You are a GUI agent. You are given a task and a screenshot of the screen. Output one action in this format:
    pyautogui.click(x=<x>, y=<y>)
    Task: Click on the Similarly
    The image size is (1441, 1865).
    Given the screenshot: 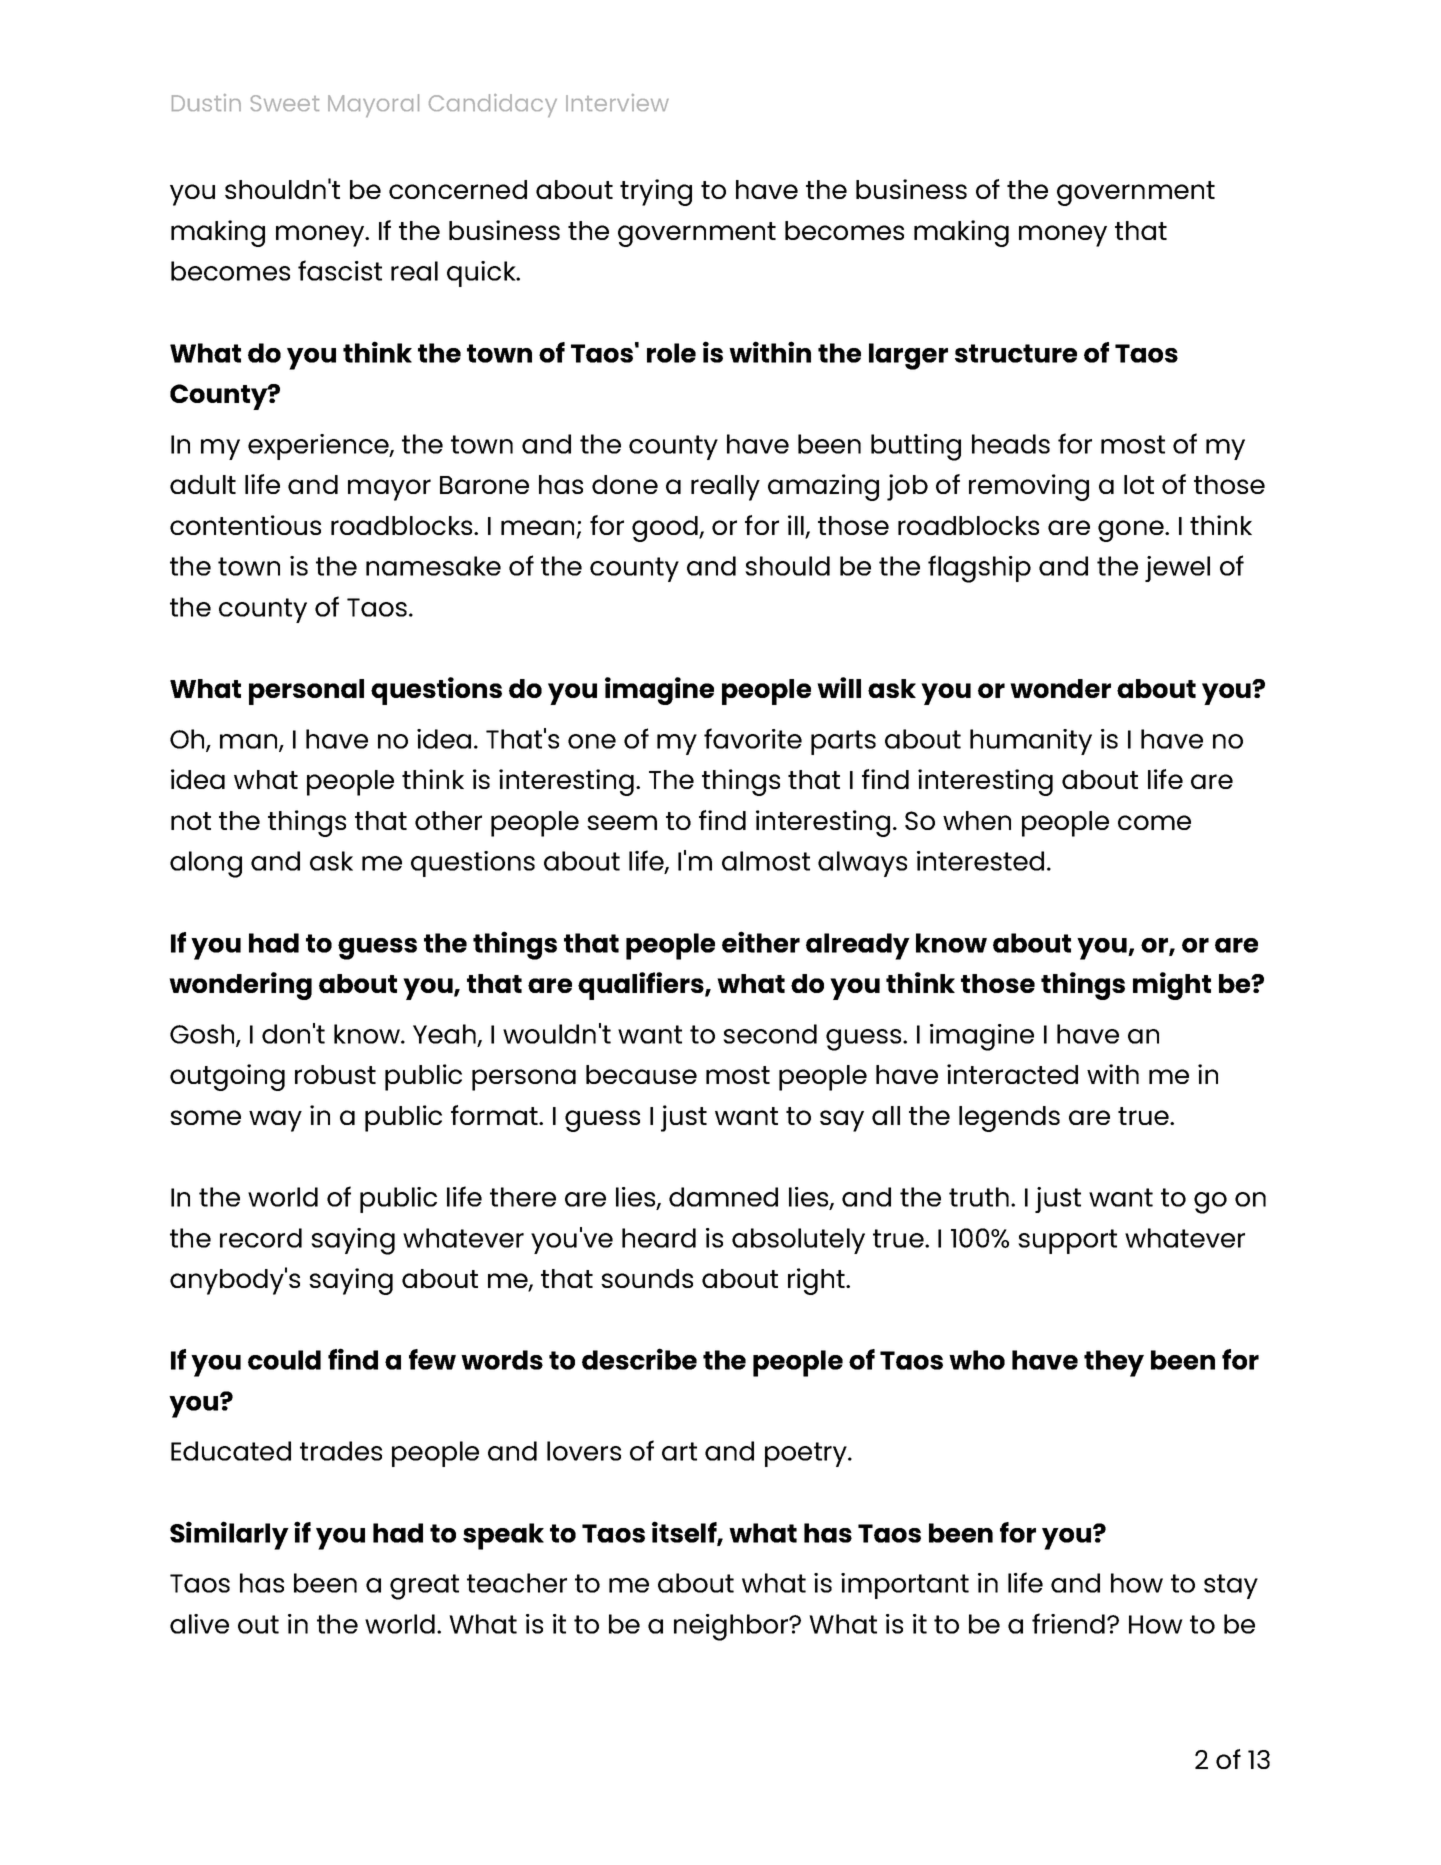 What is the action you would take?
    pyautogui.click(x=229, y=1535)
